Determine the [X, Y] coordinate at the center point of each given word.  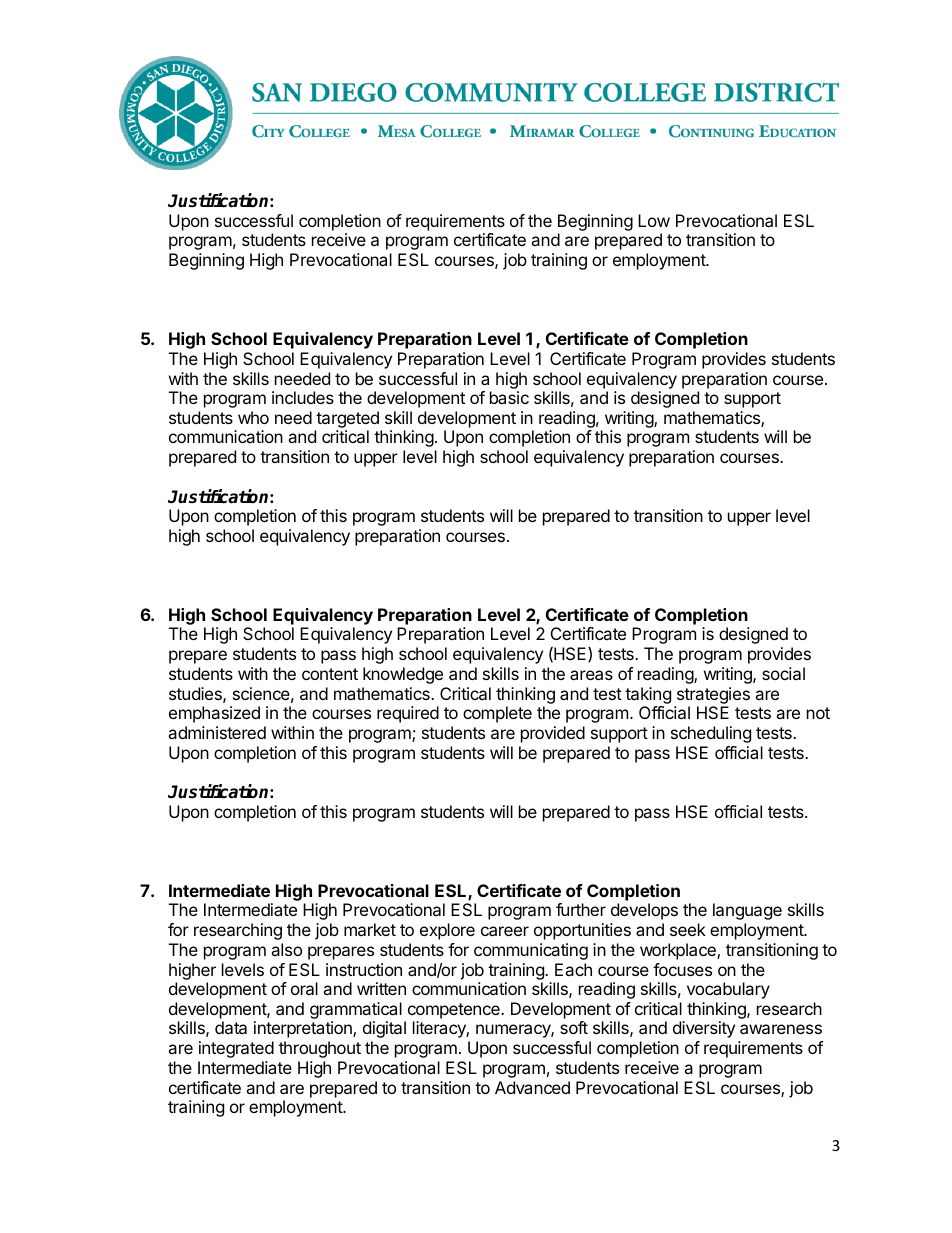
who [253, 417]
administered [217, 732]
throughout [320, 1049]
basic [509, 397]
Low [654, 220]
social [783, 673]
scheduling [711, 734]
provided [553, 734]
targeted [348, 421]
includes [303, 397]
